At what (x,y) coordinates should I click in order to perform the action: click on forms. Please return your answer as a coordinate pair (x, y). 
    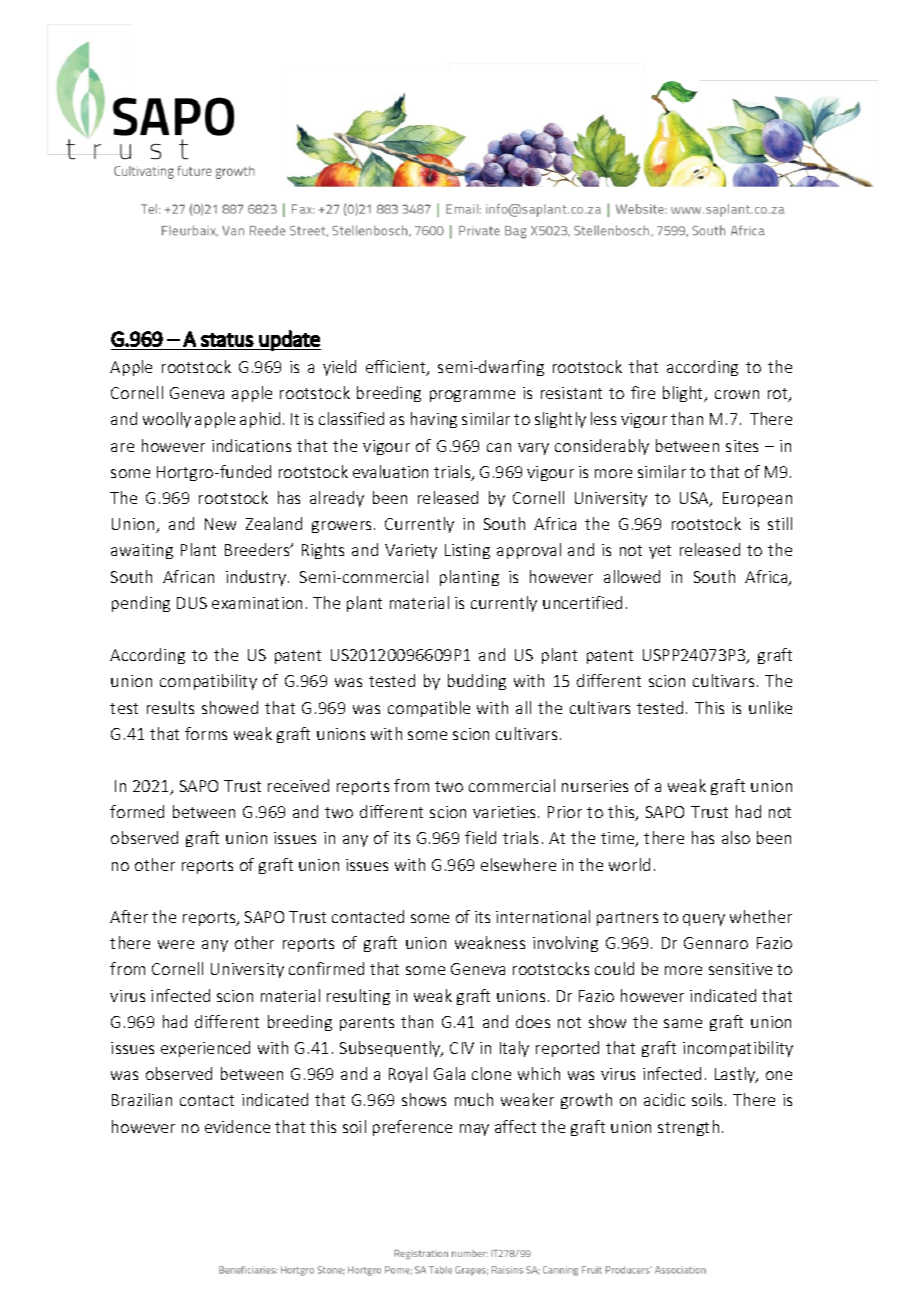
    Looking at the image, I should click on (206, 733).
